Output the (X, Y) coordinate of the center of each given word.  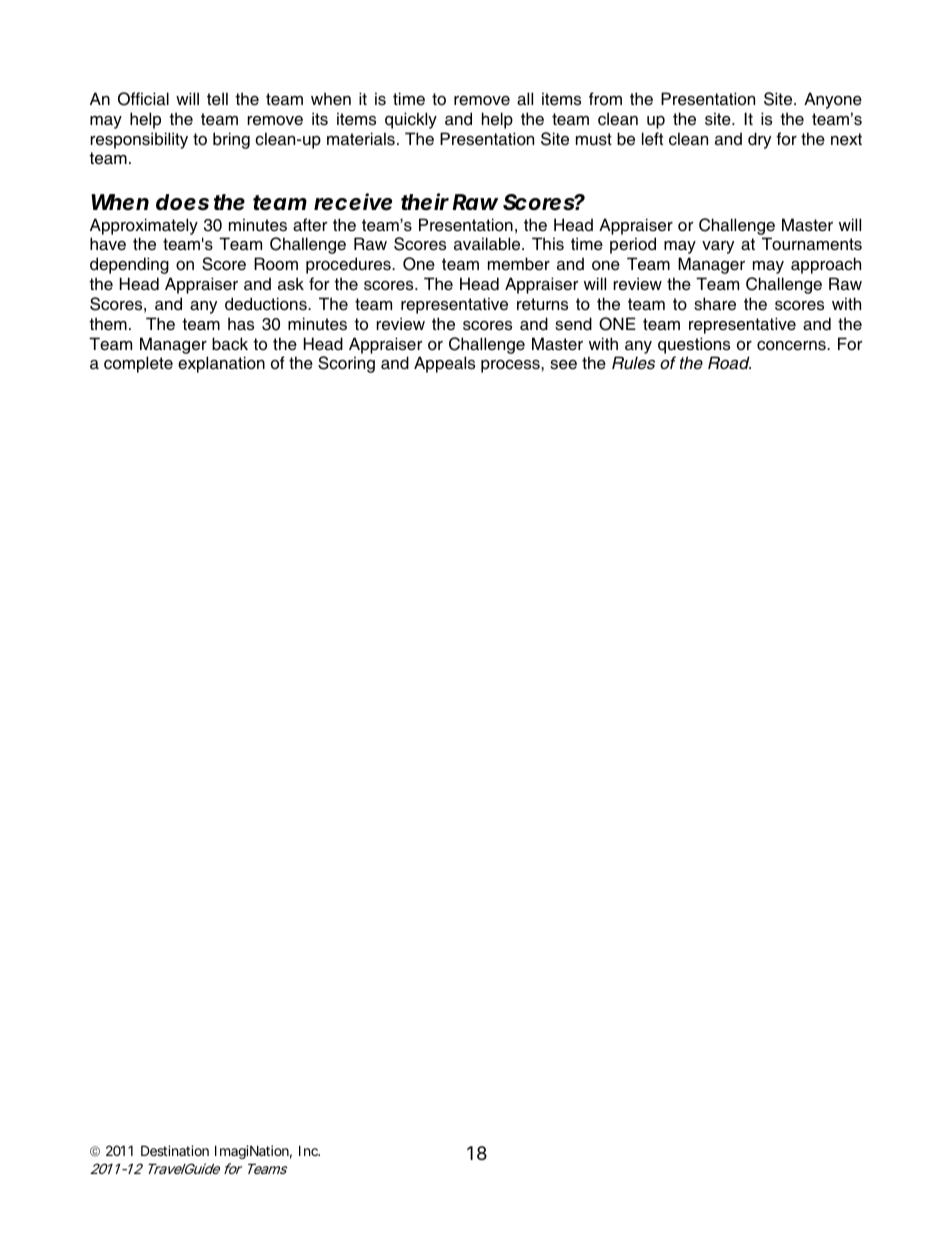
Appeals (444, 364)
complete (138, 364)
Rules (633, 363)
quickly (411, 120)
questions (694, 345)
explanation (221, 364)
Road (729, 362)
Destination (175, 1150)
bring (231, 140)
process (511, 366)
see (563, 365)
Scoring (346, 364)
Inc (309, 1150)
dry (759, 140)
